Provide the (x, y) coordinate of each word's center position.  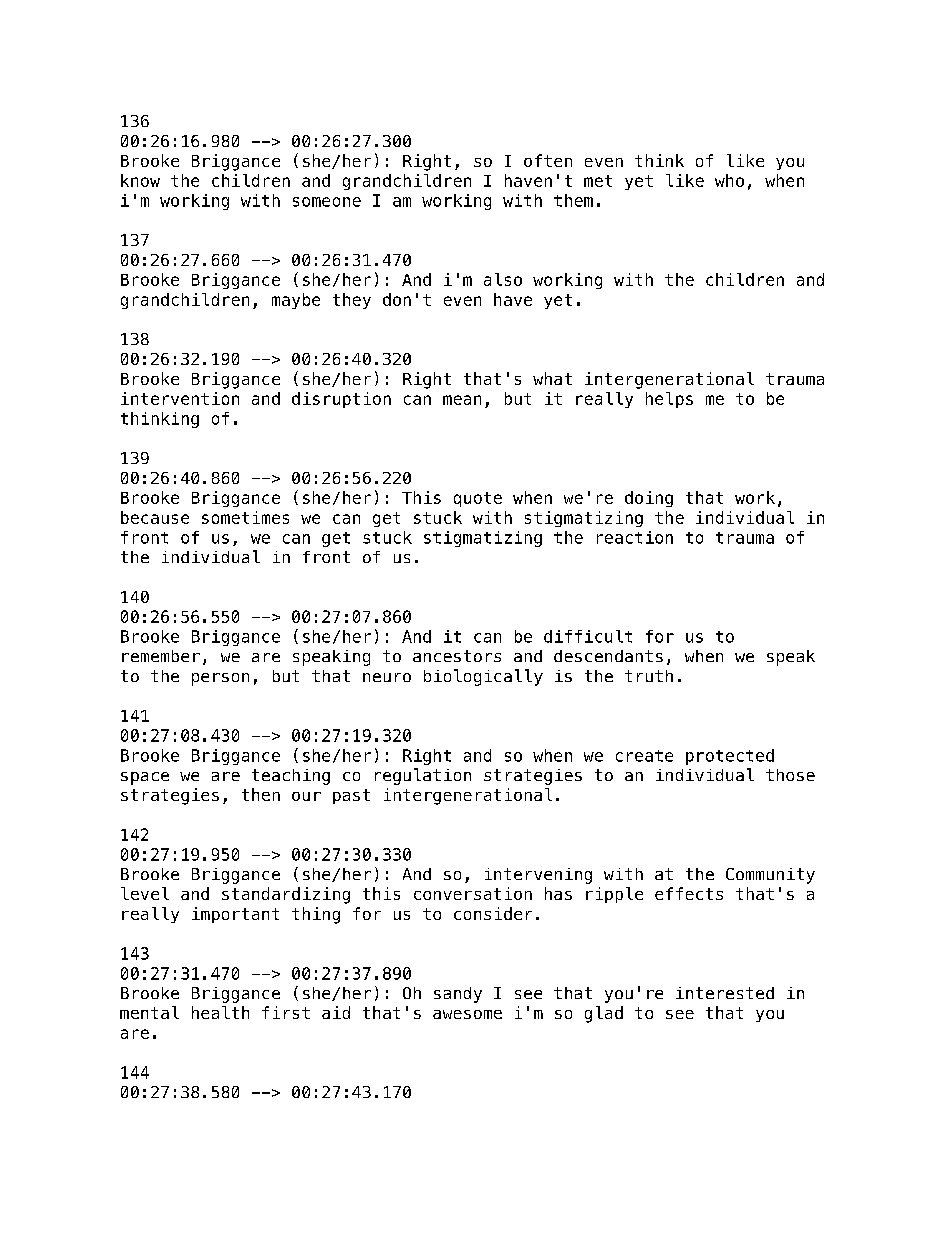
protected (730, 757)
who (729, 180)
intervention (180, 398)
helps (669, 400)
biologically (483, 677)
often (548, 160)
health (220, 1012)
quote (478, 499)
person (220, 679)
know (140, 180)
